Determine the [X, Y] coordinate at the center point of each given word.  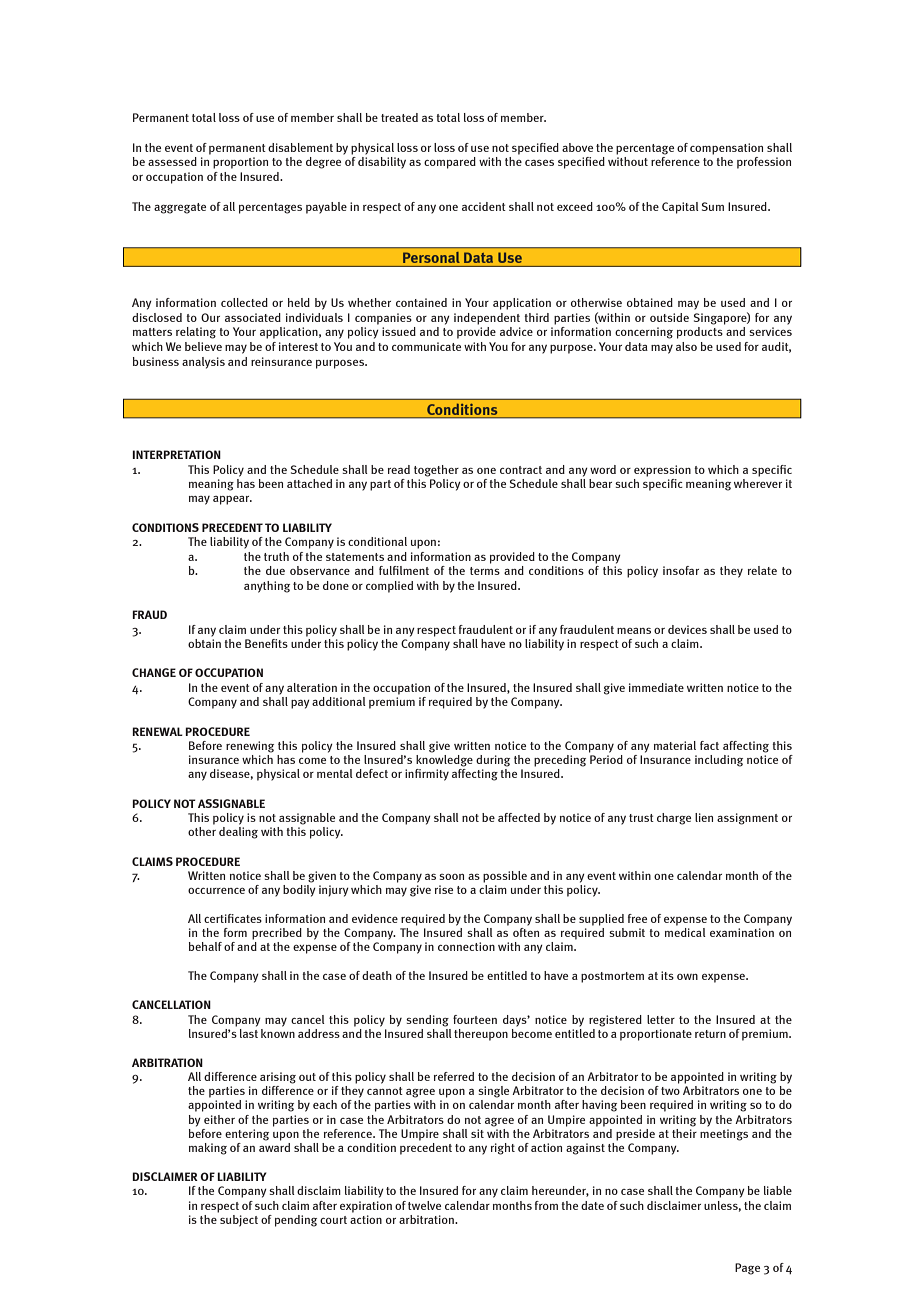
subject [238, 1219]
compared [450, 163]
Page [747, 1269]
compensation [726, 149]
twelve [424, 1205]
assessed [172, 161]
